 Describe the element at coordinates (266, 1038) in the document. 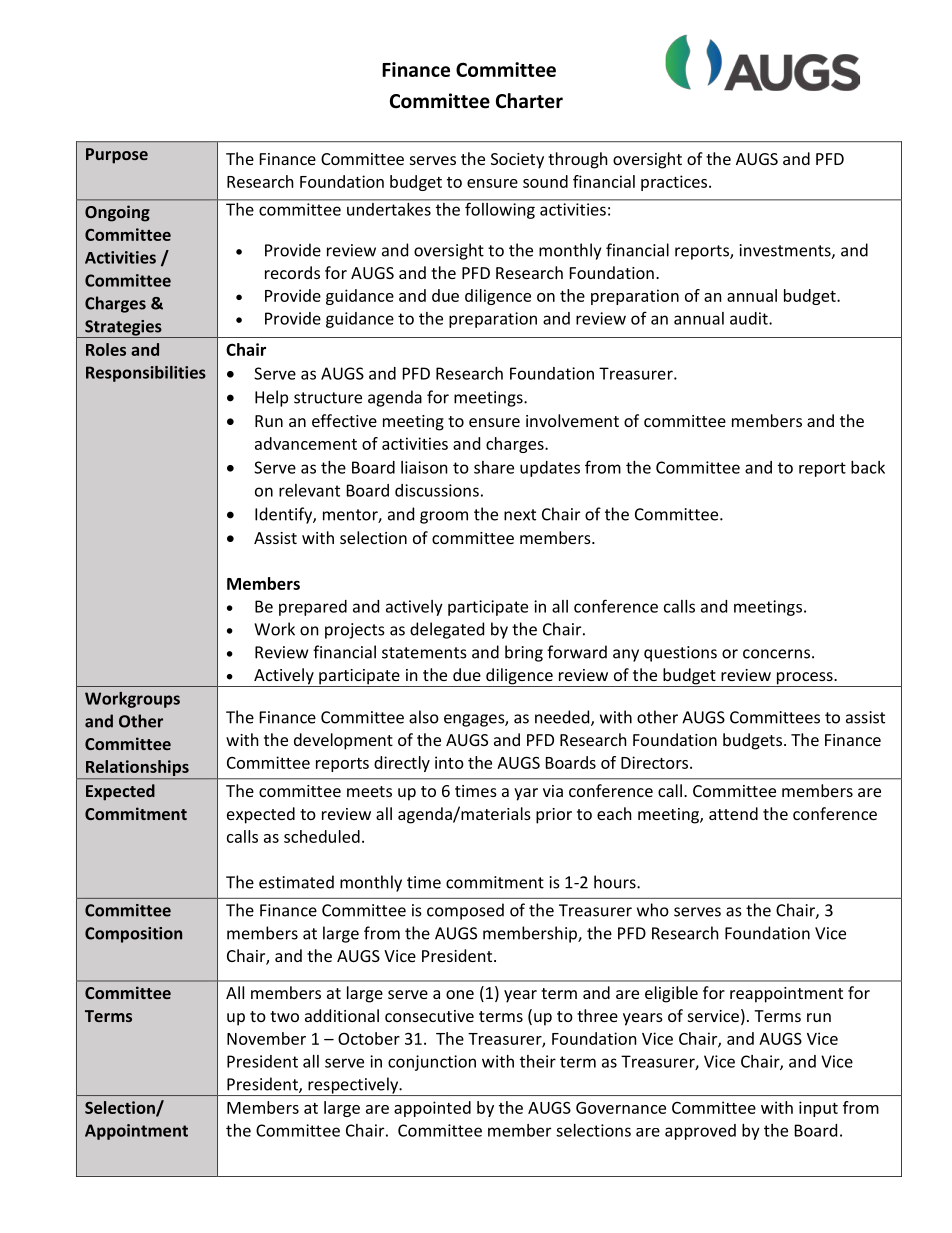

I see `November` at that location.
